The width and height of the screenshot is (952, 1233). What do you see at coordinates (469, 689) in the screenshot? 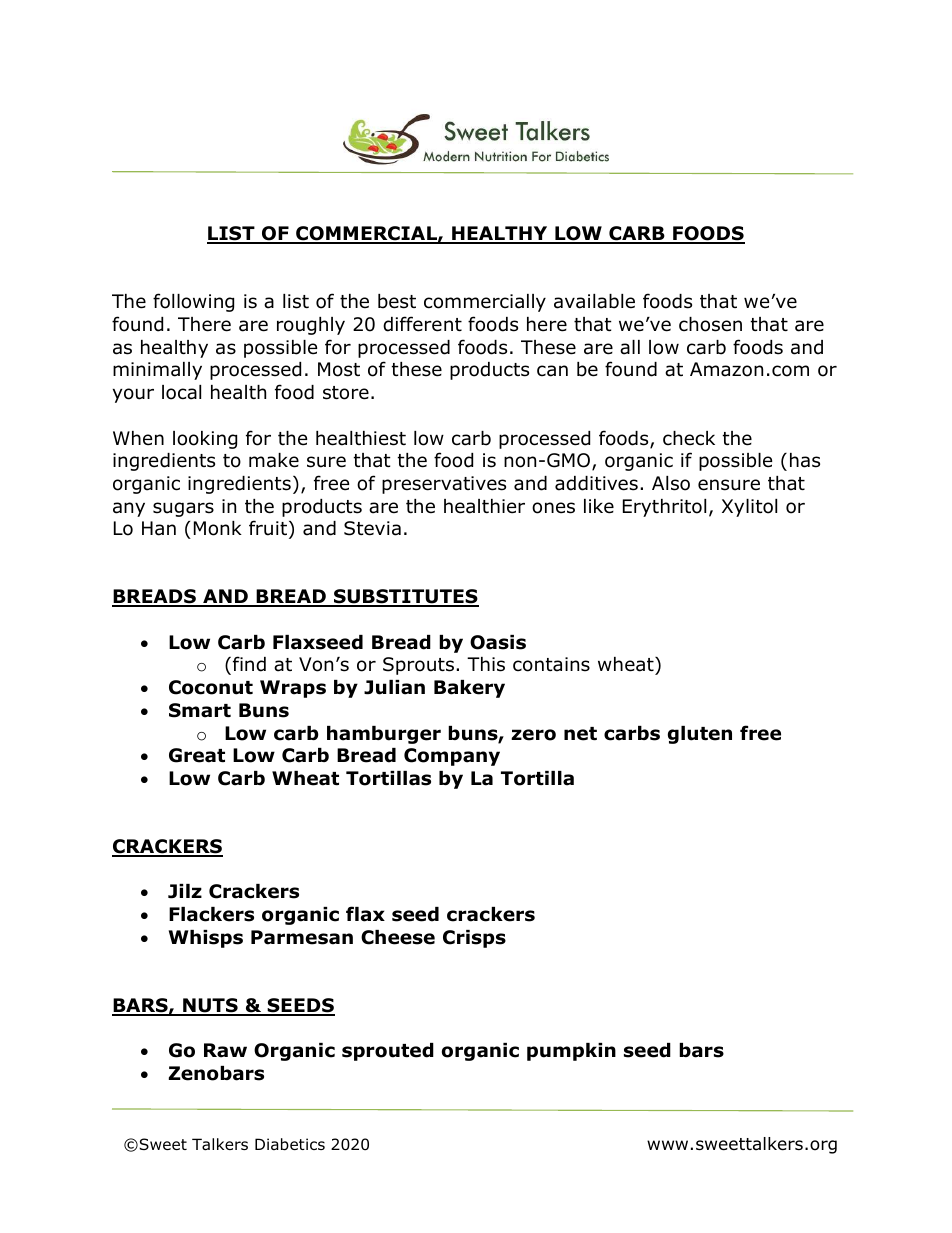
I see `Bakery` at bounding box center [469, 689].
